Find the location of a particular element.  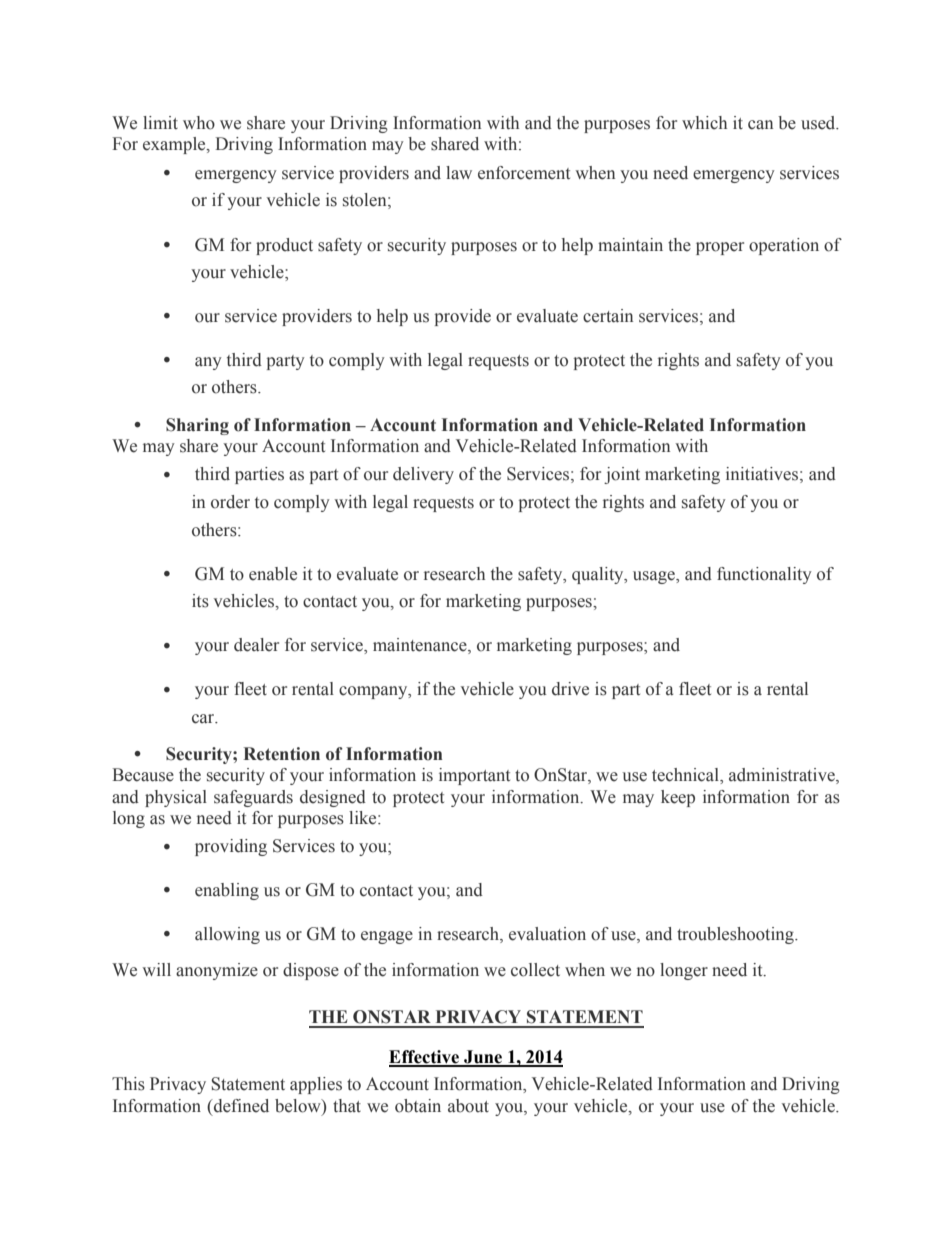

June is located at coordinates (483, 1058).
